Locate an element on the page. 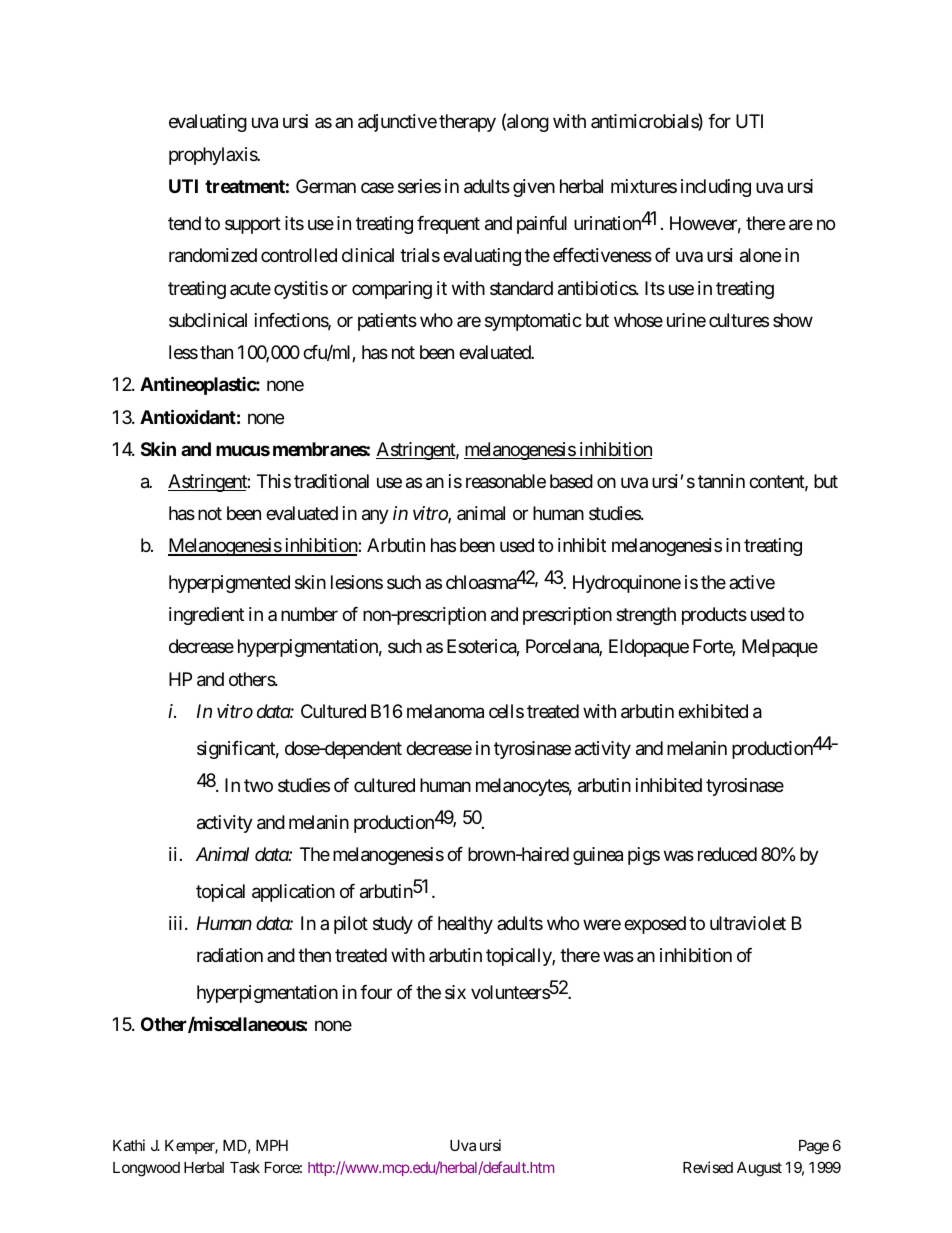 This page has height=1233, width=952. reduced is located at coordinates (727, 854).
